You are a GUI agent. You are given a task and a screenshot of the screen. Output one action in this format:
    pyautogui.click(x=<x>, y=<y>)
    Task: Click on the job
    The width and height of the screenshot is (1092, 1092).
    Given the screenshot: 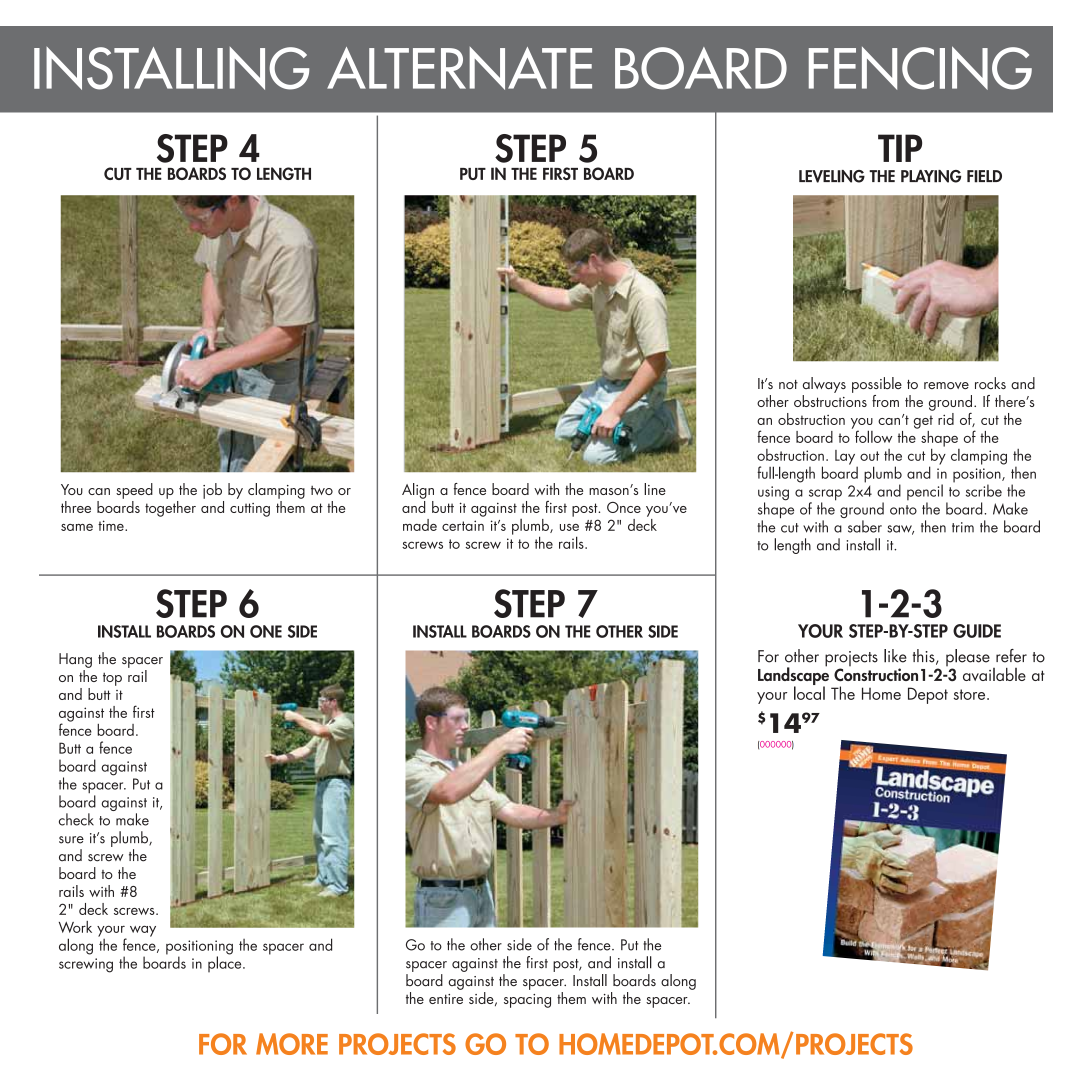 What is the action you would take?
    pyautogui.click(x=212, y=491)
